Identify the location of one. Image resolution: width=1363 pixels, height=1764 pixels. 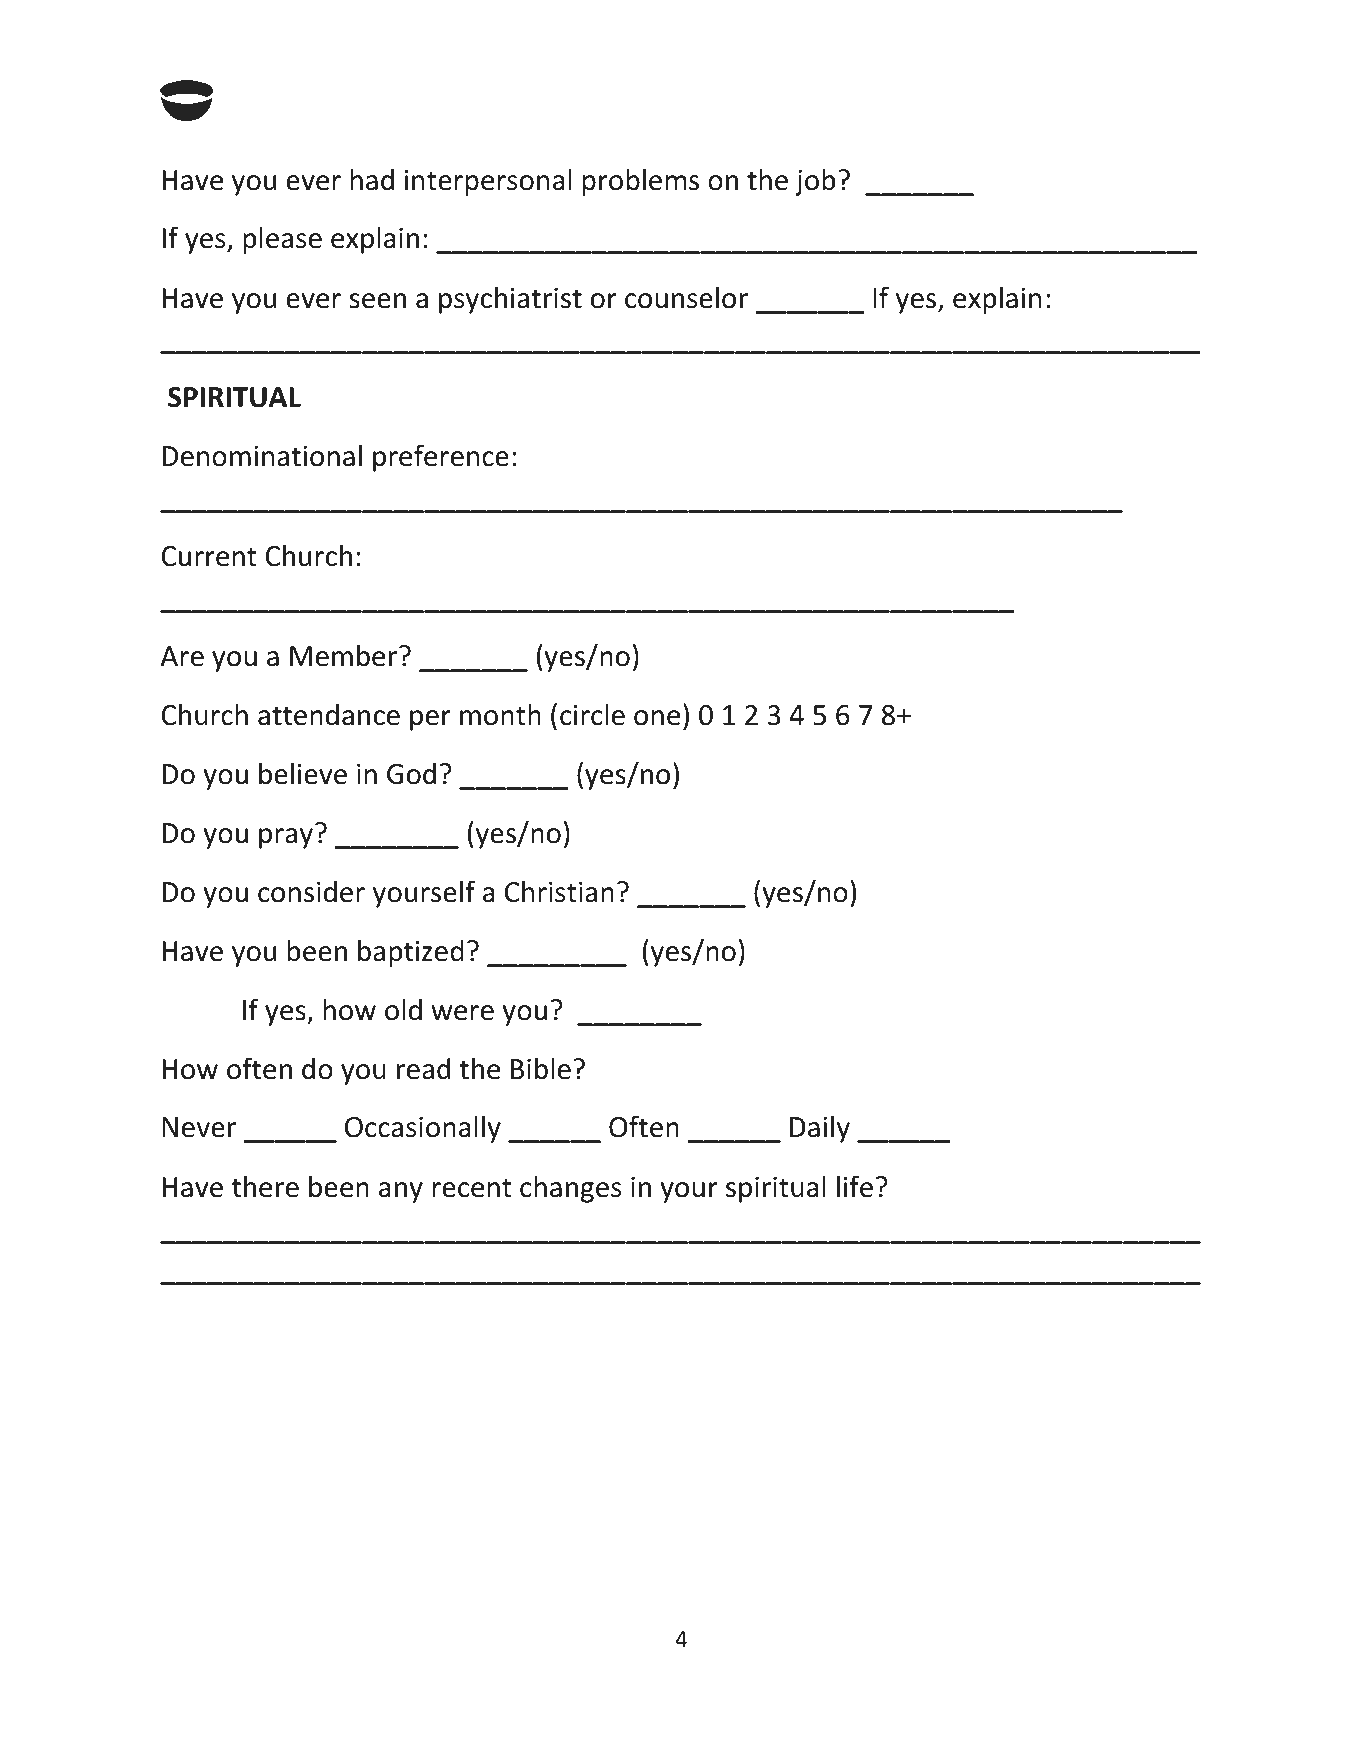
(657, 718).
